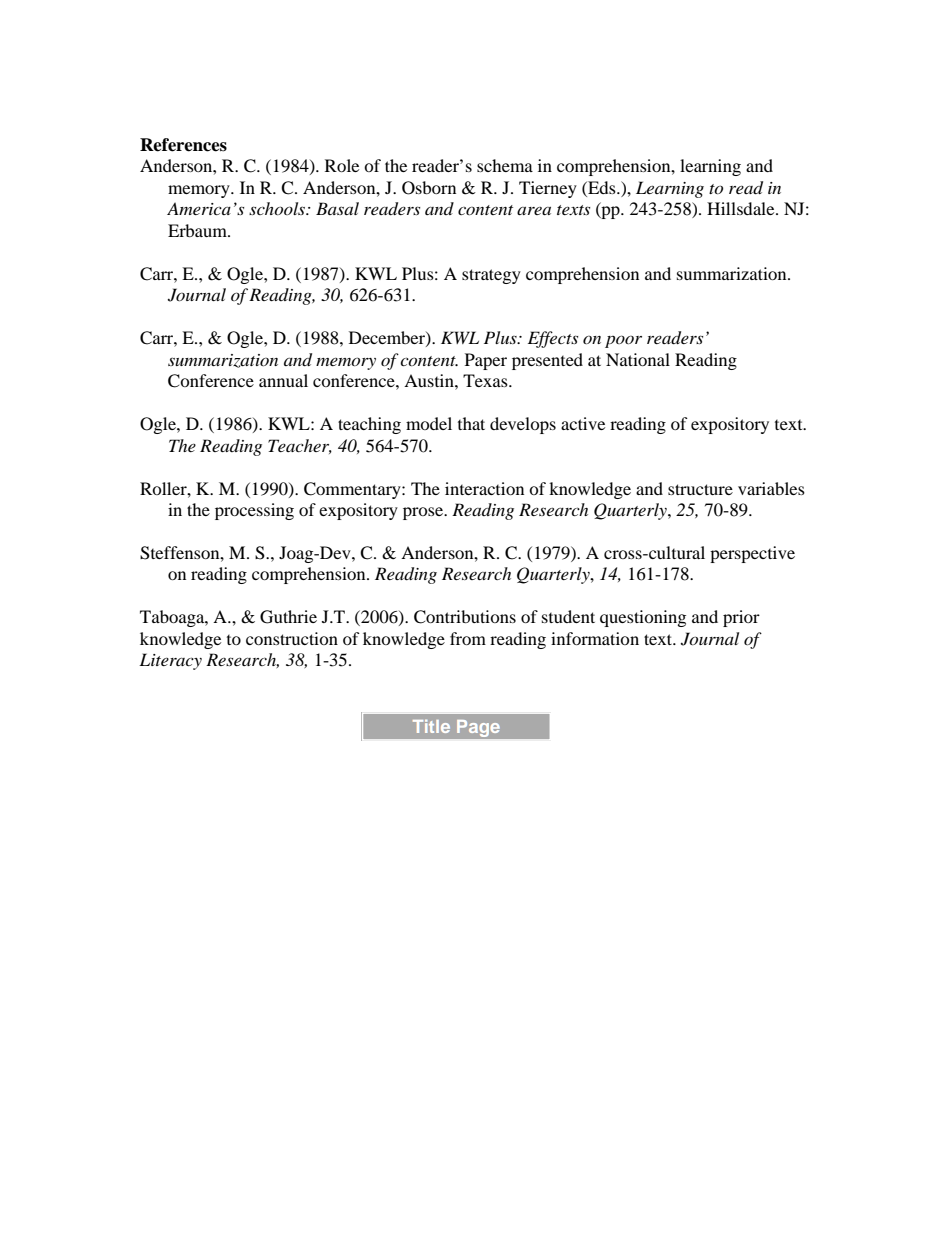  I want to click on National, so click(638, 359).
